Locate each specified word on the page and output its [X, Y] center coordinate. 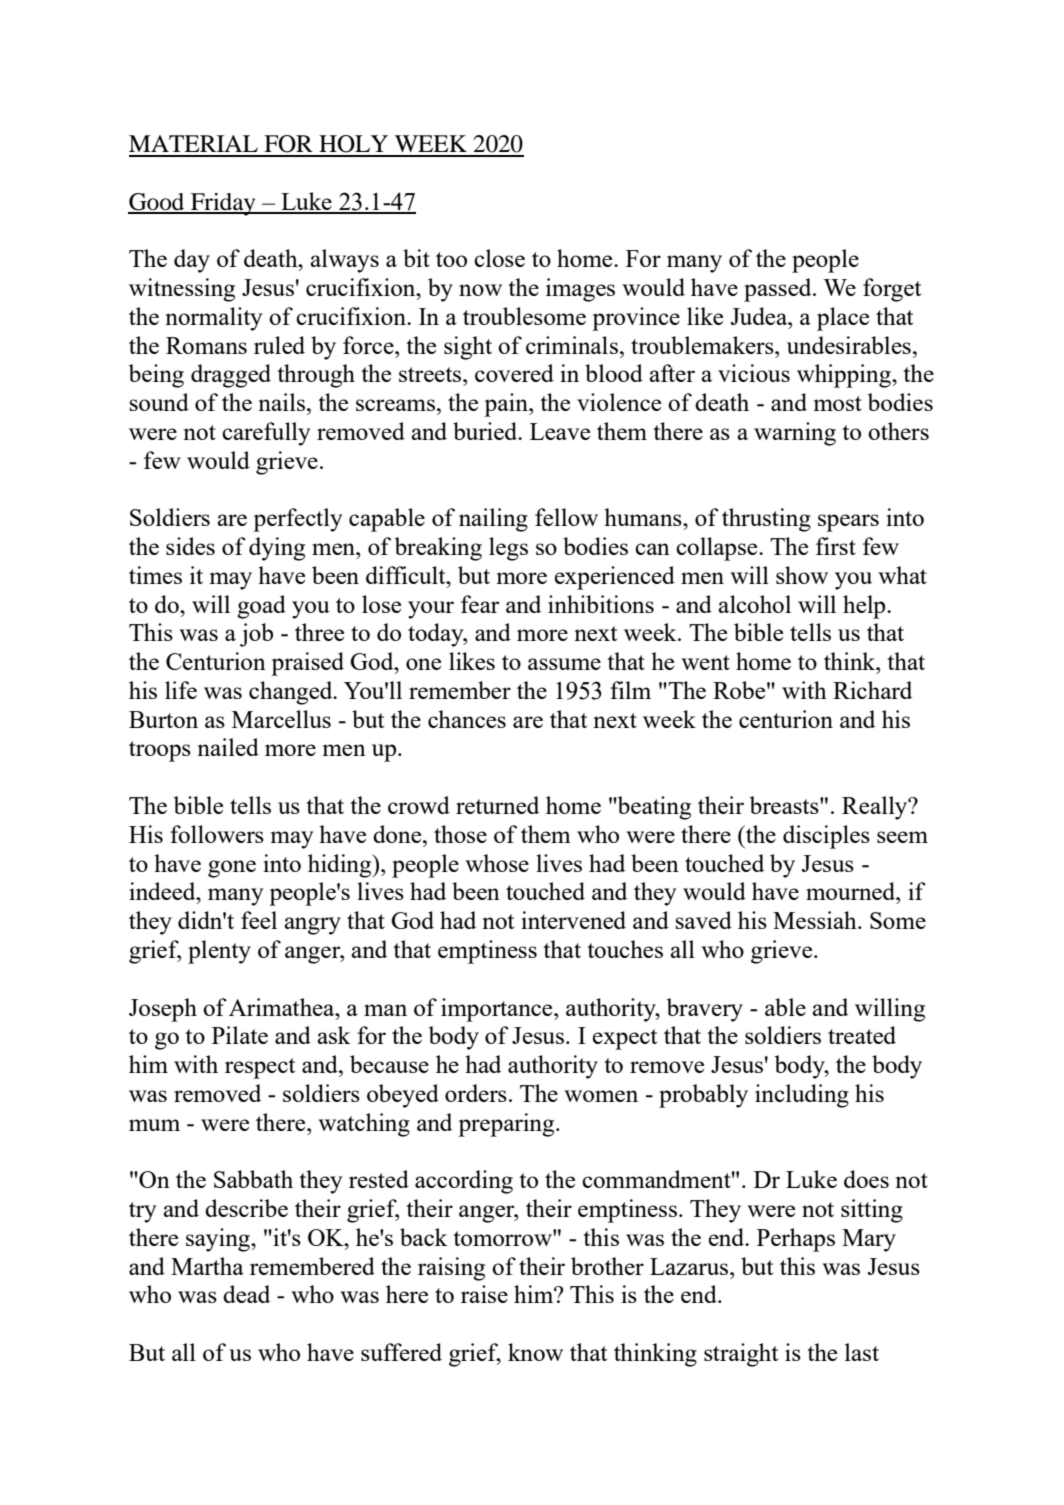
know [535, 1352]
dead [246, 1294]
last [862, 1352]
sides [190, 546]
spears [848, 523]
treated [862, 1035]
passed [779, 290]
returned [497, 805]
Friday [223, 204]
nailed [228, 747]
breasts [785, 805]
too [451, 259]
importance [498, 1010]
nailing [493, 520]
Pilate [240, 1035]
